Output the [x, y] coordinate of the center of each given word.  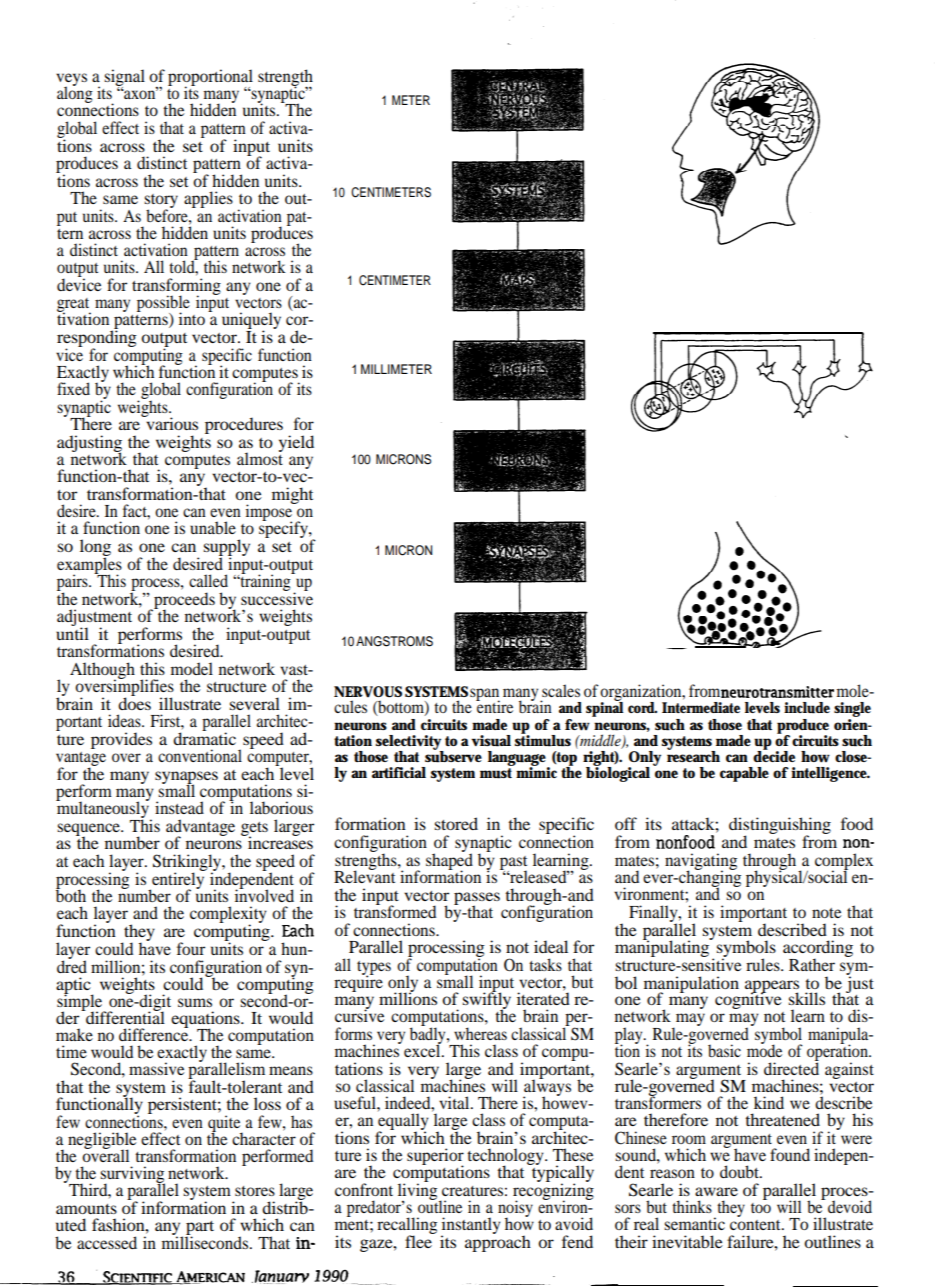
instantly [471, 1227]
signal [124, 78]
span [485, 696]
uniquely [251, 322]
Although [102, 671]
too [761, 1208]
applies [208, 199]
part [199, 1229]
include [807, 708]
